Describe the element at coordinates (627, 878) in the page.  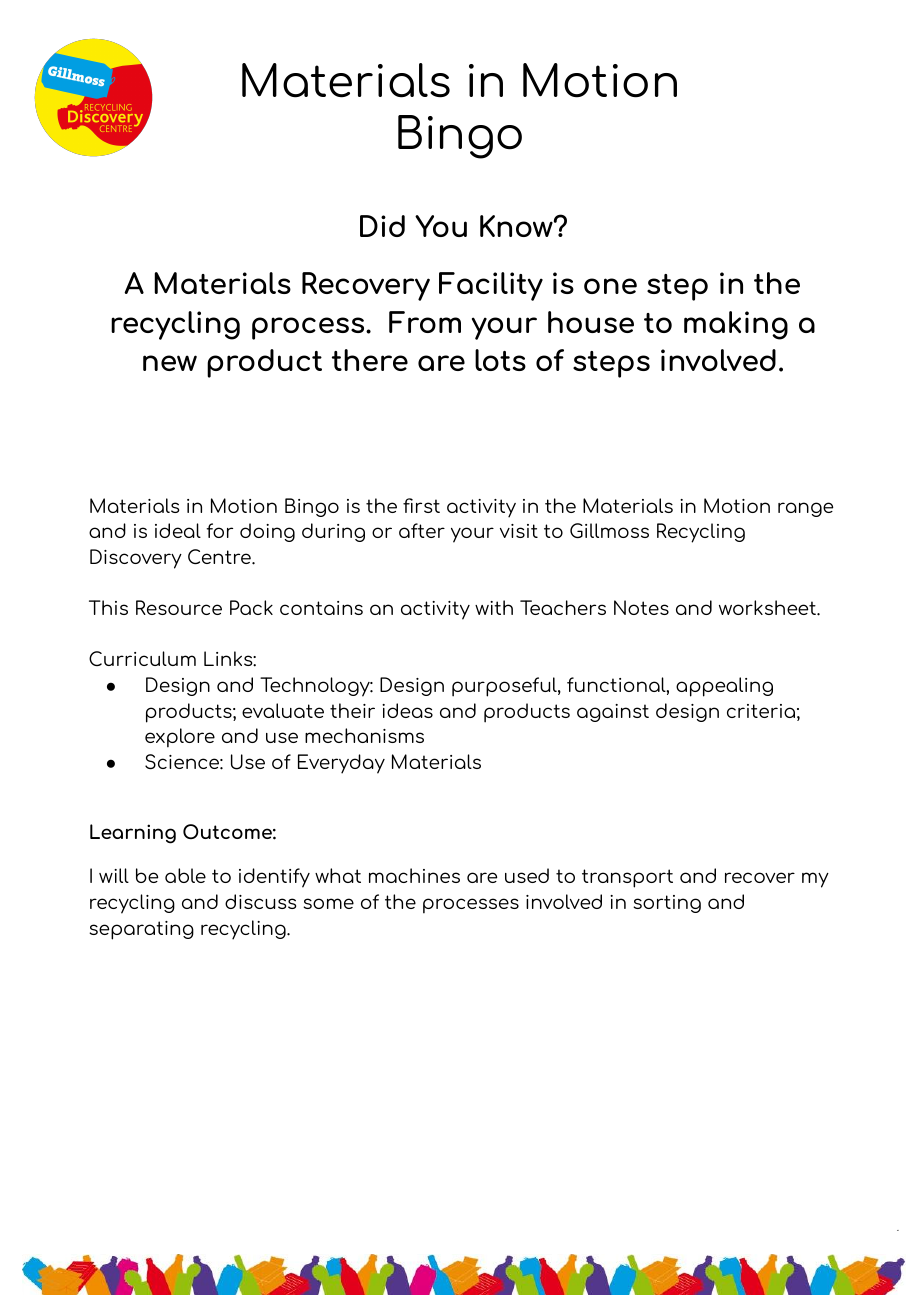
I see `transport` at that location.
